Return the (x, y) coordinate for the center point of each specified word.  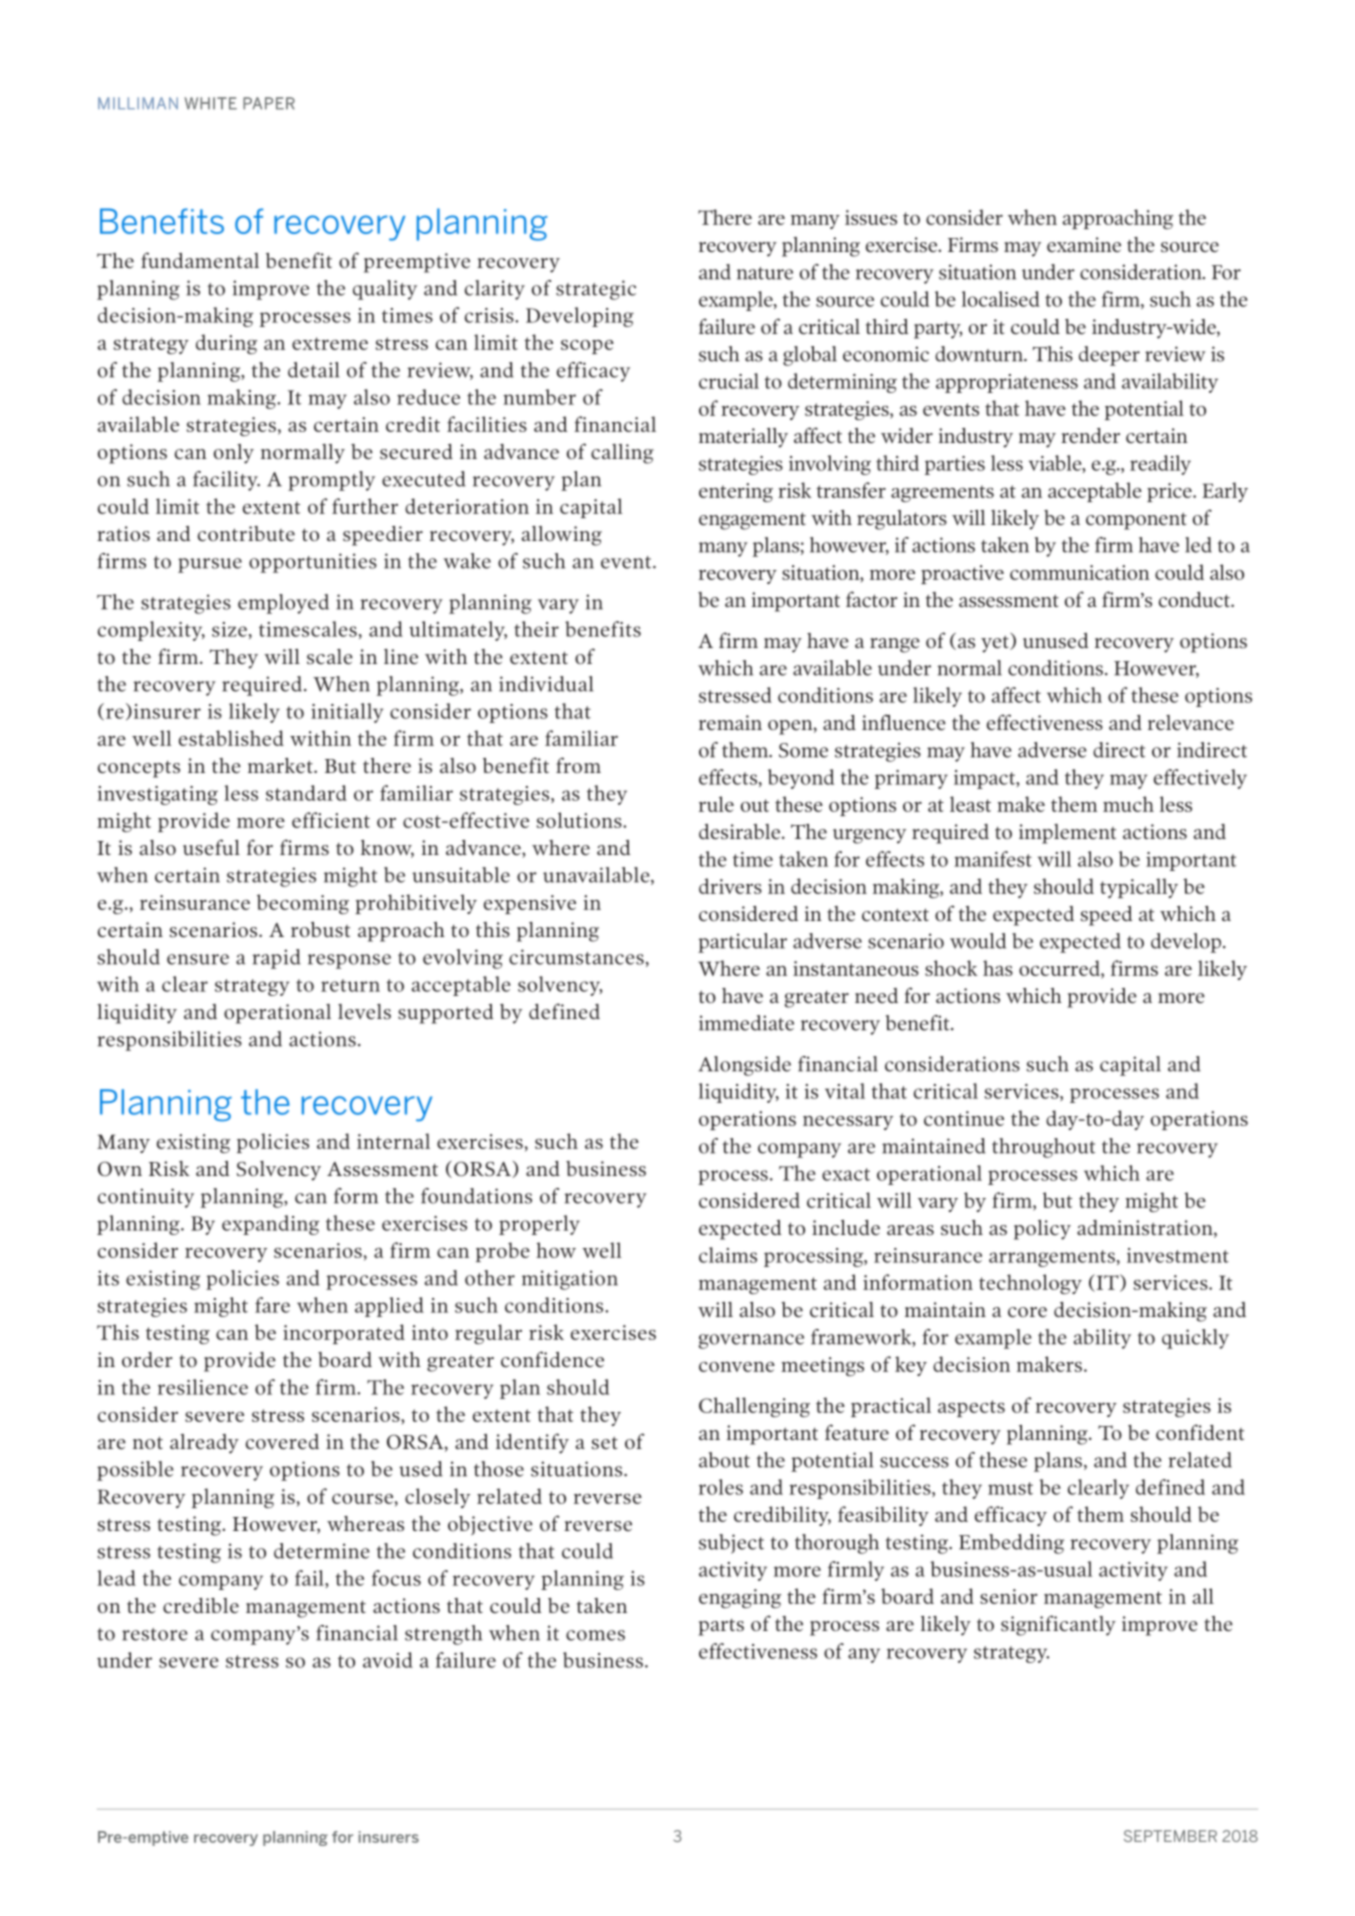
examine (1084, 244)
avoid (388, 1660)
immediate (746, 1023)
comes (595, 1635)
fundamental (200, 260)
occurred (1060, 968)
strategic (596, 290)
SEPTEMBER (1170, 1836)
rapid (276, 959)
